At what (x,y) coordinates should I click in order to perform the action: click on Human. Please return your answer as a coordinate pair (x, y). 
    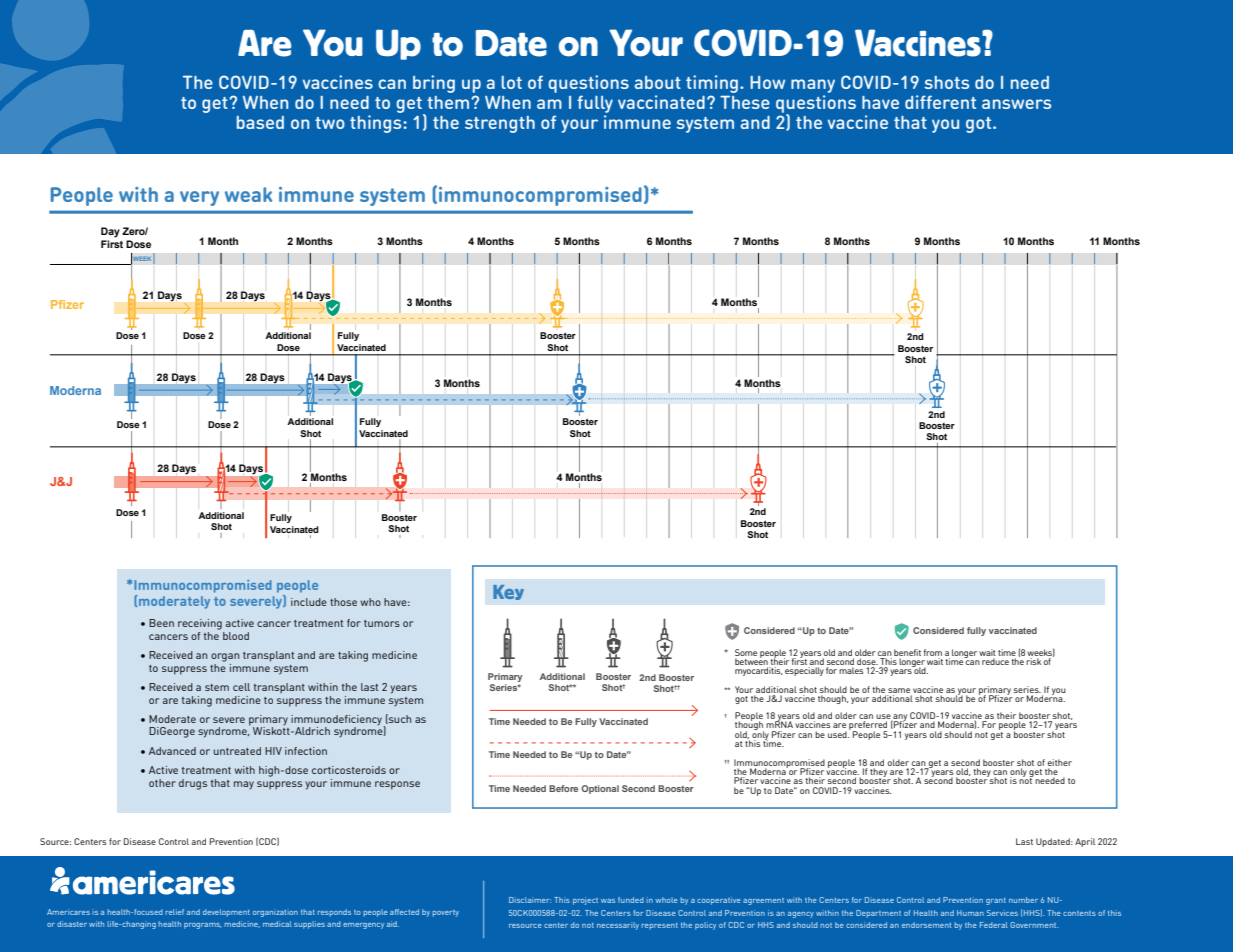
    Looking at the image, I should click on (970, 913).
